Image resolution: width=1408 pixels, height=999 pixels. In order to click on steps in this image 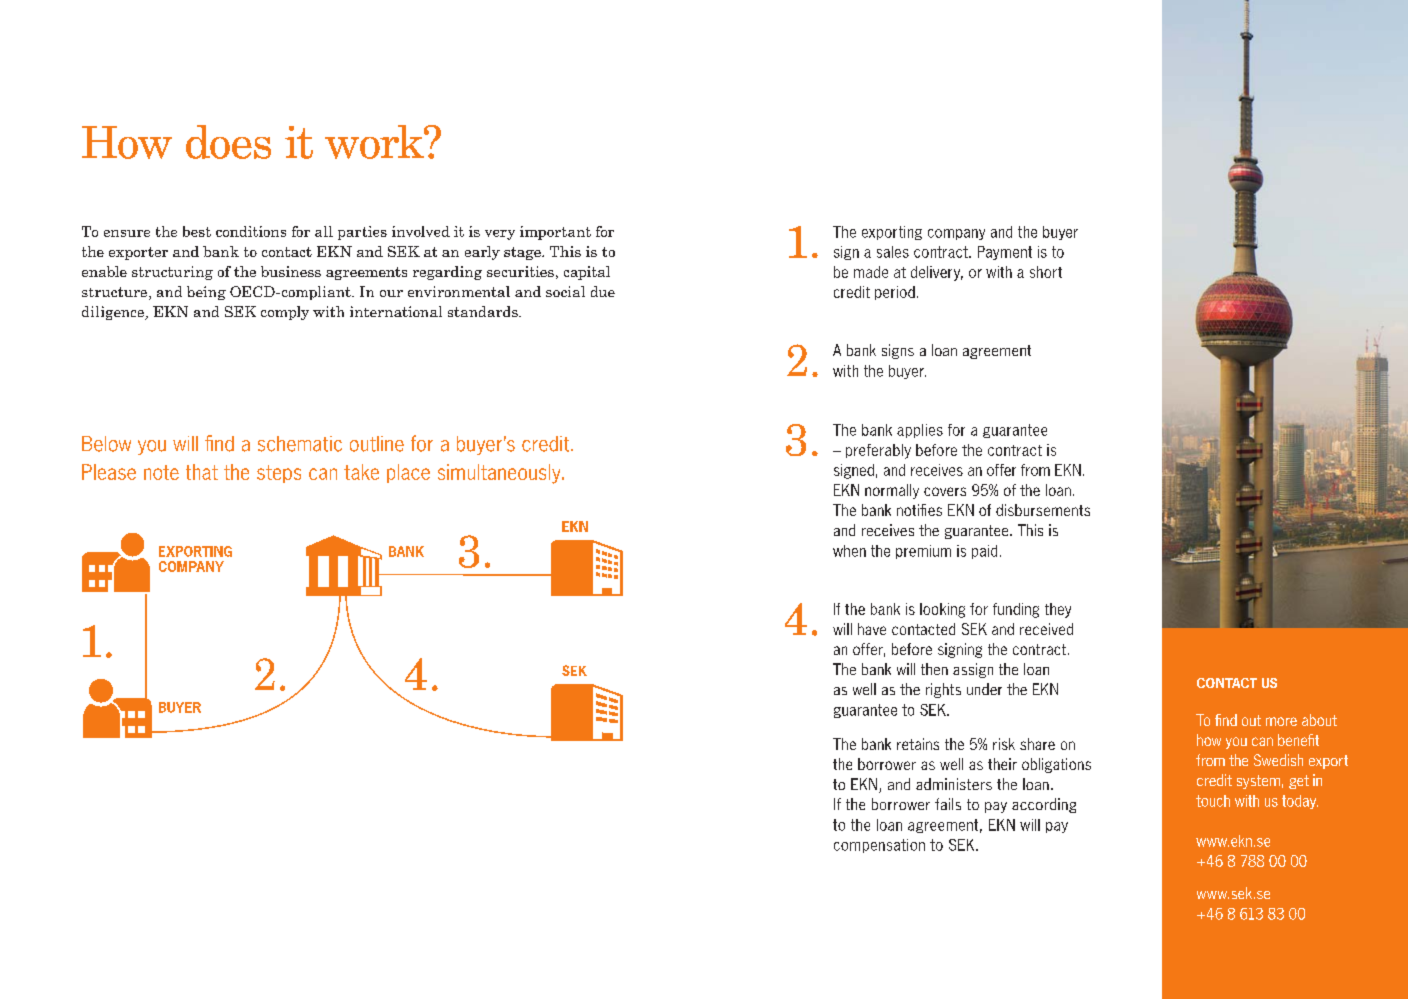, I will do `click(279, 474)`.
